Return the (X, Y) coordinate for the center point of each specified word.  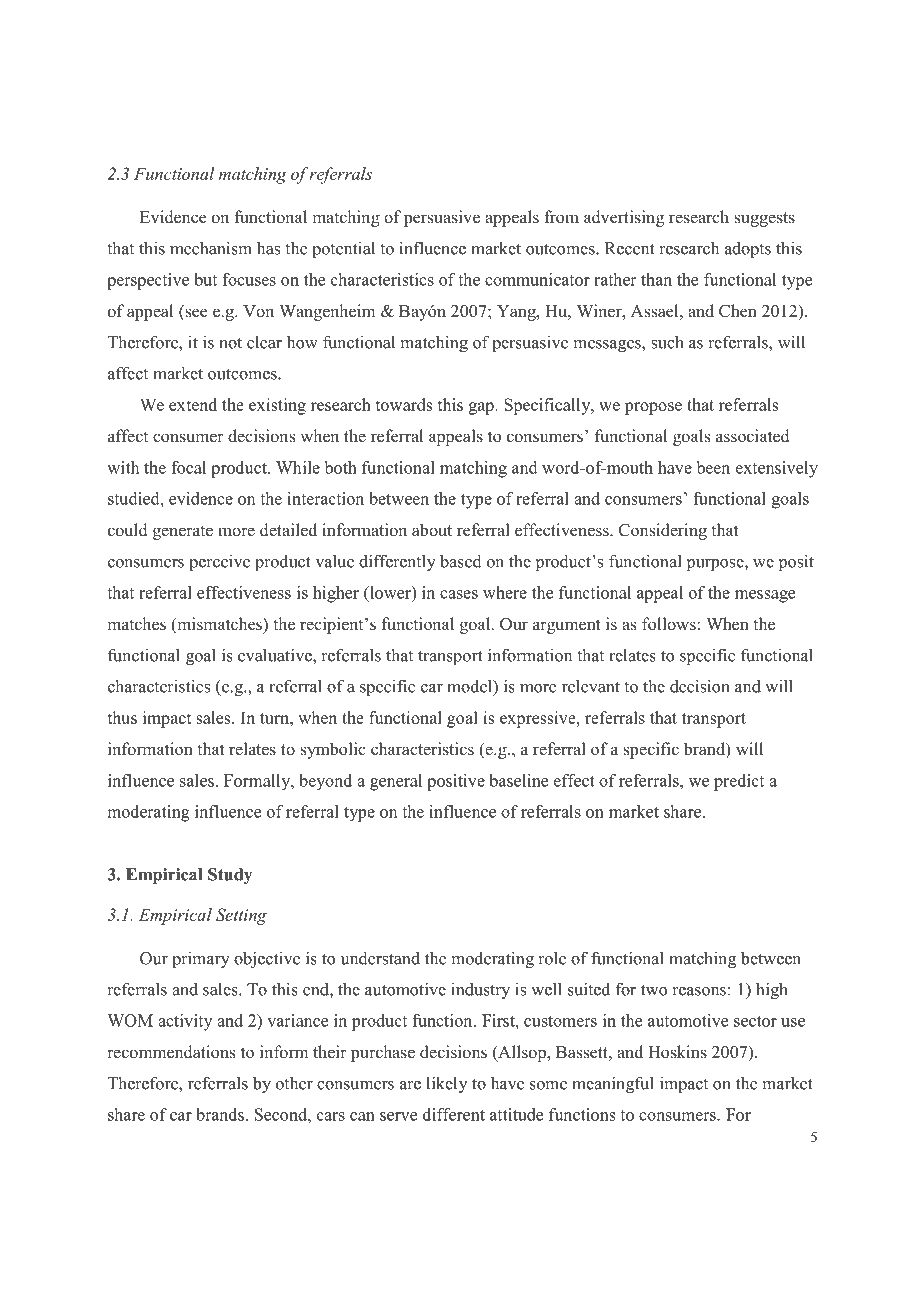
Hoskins (677, 1052)
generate (183, 532)
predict (739, 782)
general (396, 782)
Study (230, 876)
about (432, 530)
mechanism (211, 248)
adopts (748, 249)
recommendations (171, 1052)
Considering (663, 531)
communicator (537, 279)
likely (446, 1084)
